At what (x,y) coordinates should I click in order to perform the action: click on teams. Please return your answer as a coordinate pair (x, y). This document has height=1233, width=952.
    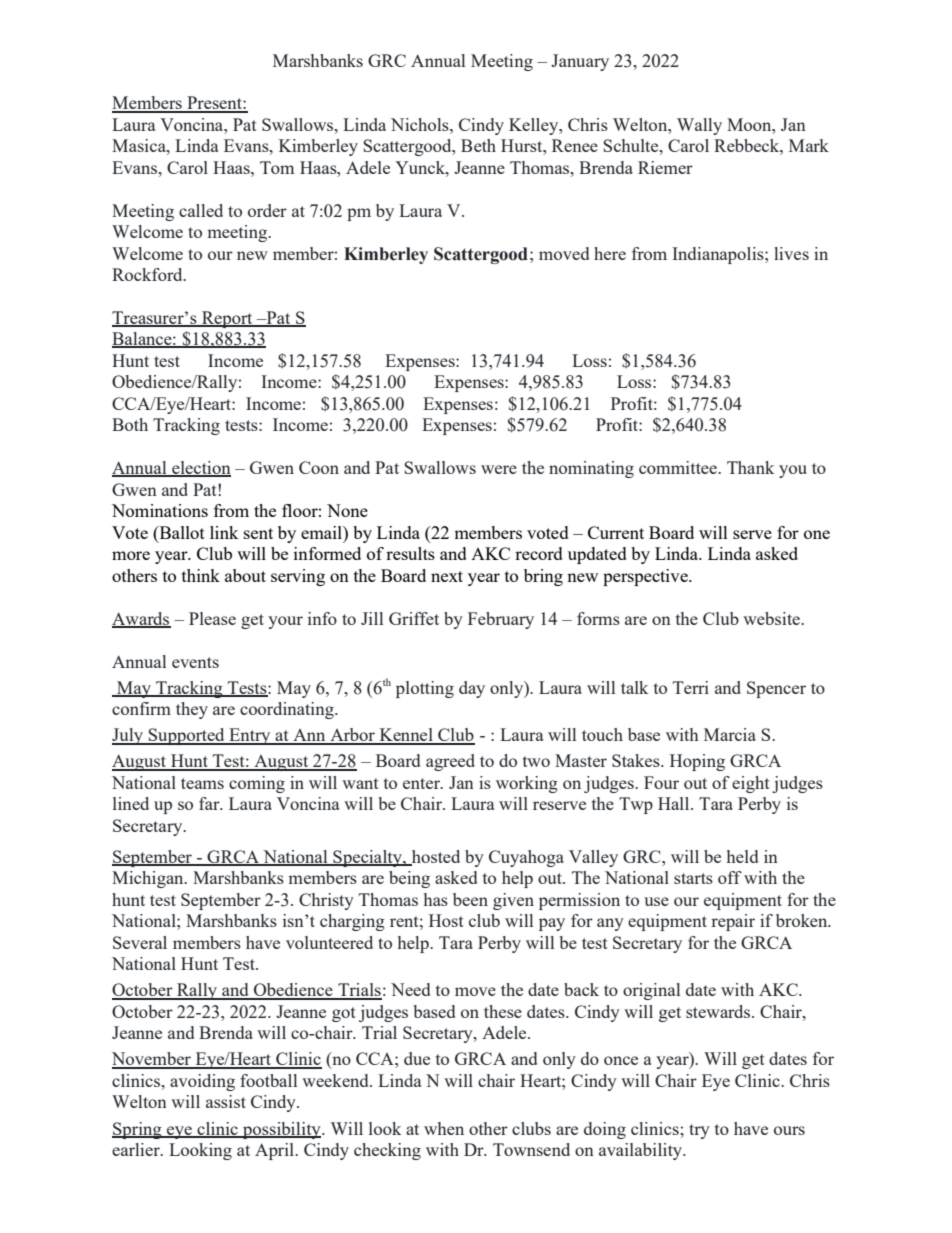
    Looking at the image, I should click on (202, 783).
